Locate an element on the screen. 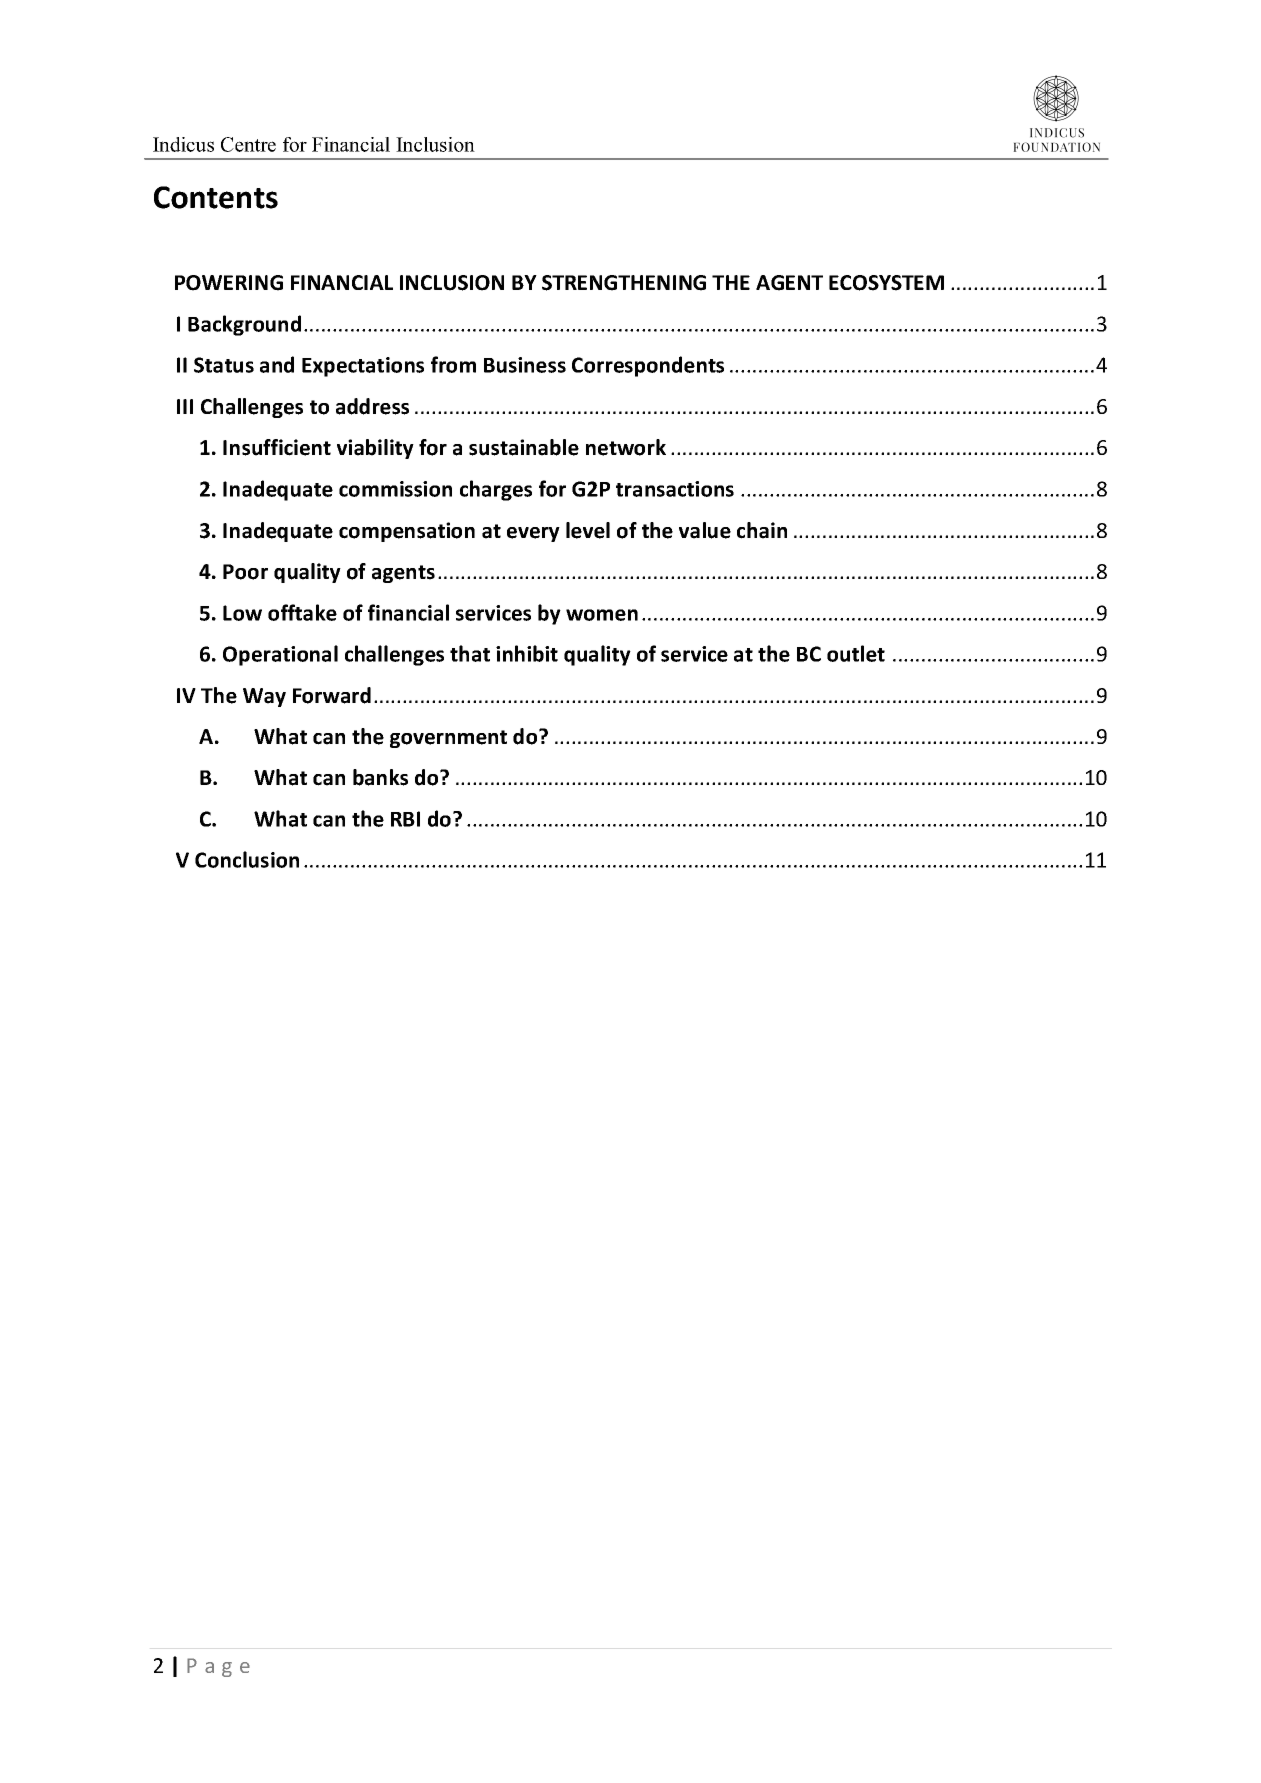  and is located at coordinates (277, 364).
